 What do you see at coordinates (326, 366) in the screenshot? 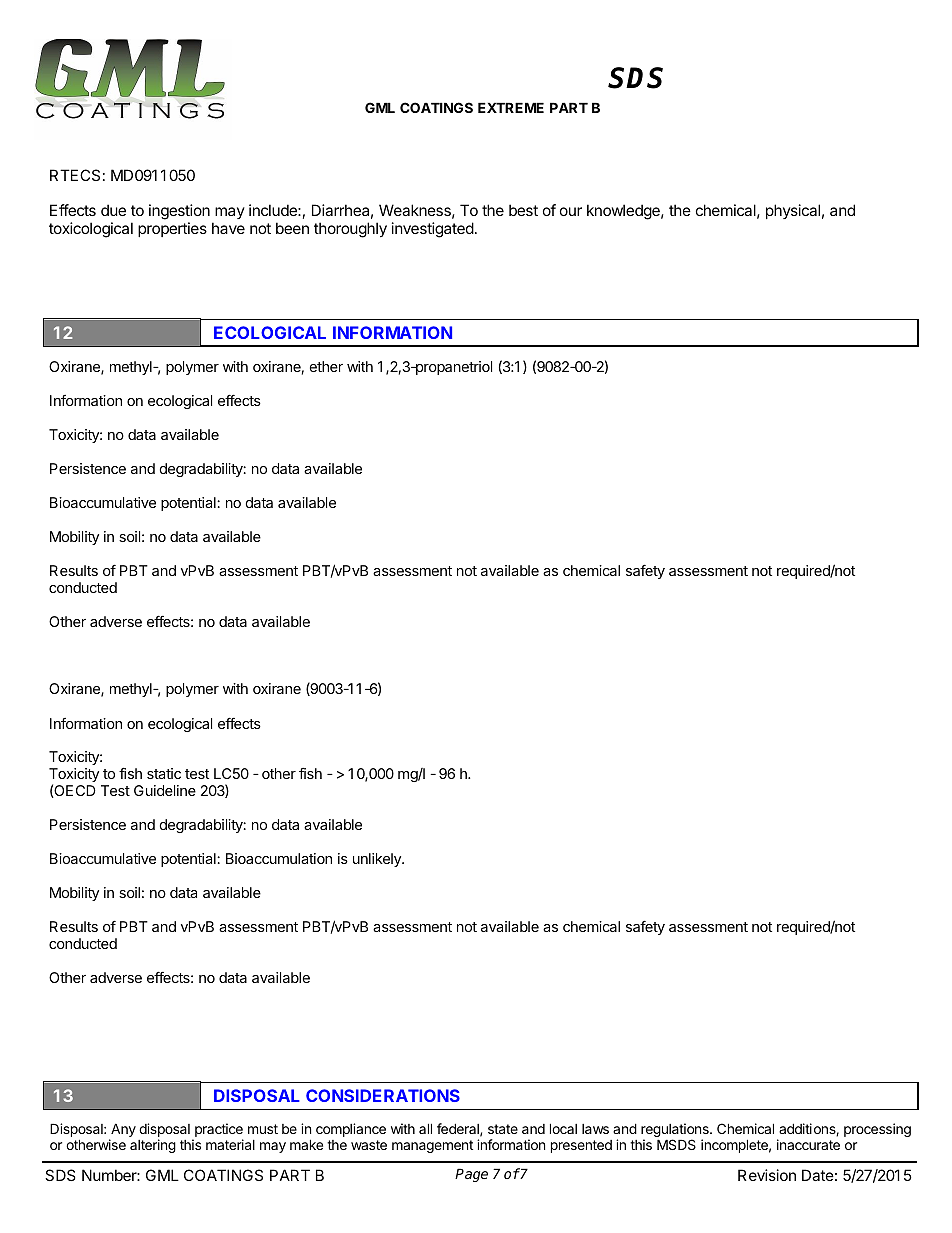
I see `ether` at bounding box center [326, 366].
